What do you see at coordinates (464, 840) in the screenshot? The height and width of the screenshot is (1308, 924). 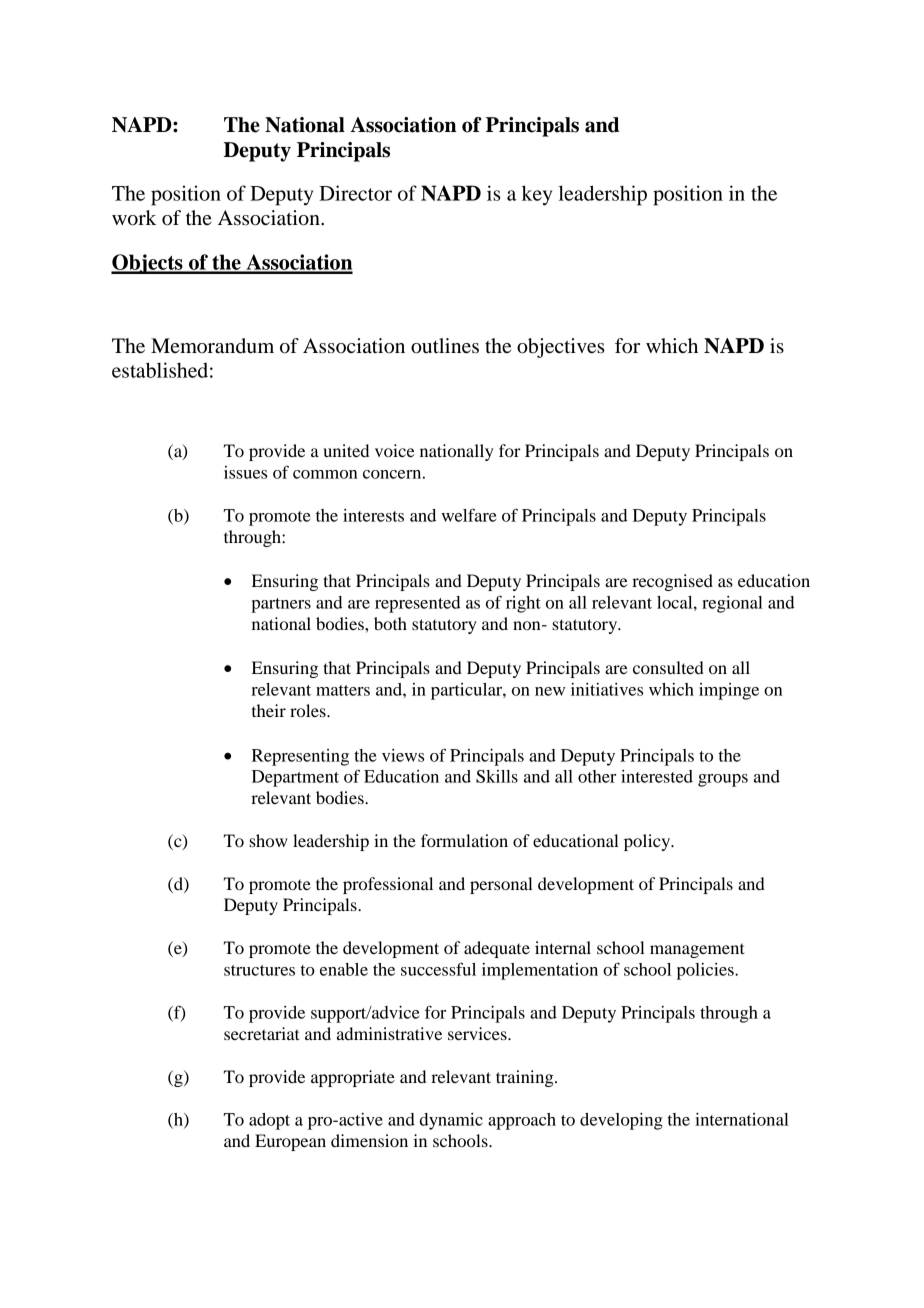 I see `formulation` at bounding box center [464, 840].
